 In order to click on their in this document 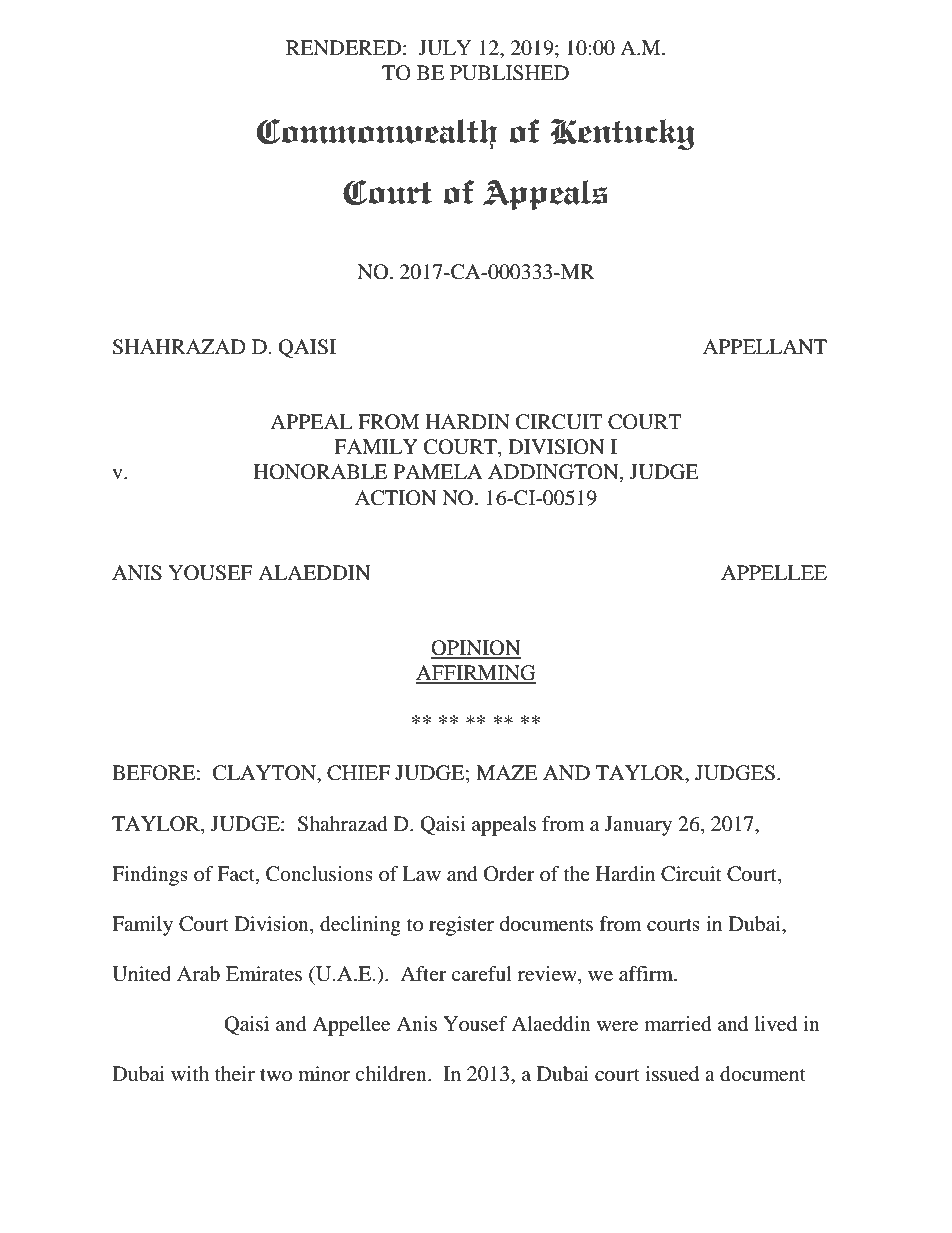, I will do `click(235, 1074)`.
